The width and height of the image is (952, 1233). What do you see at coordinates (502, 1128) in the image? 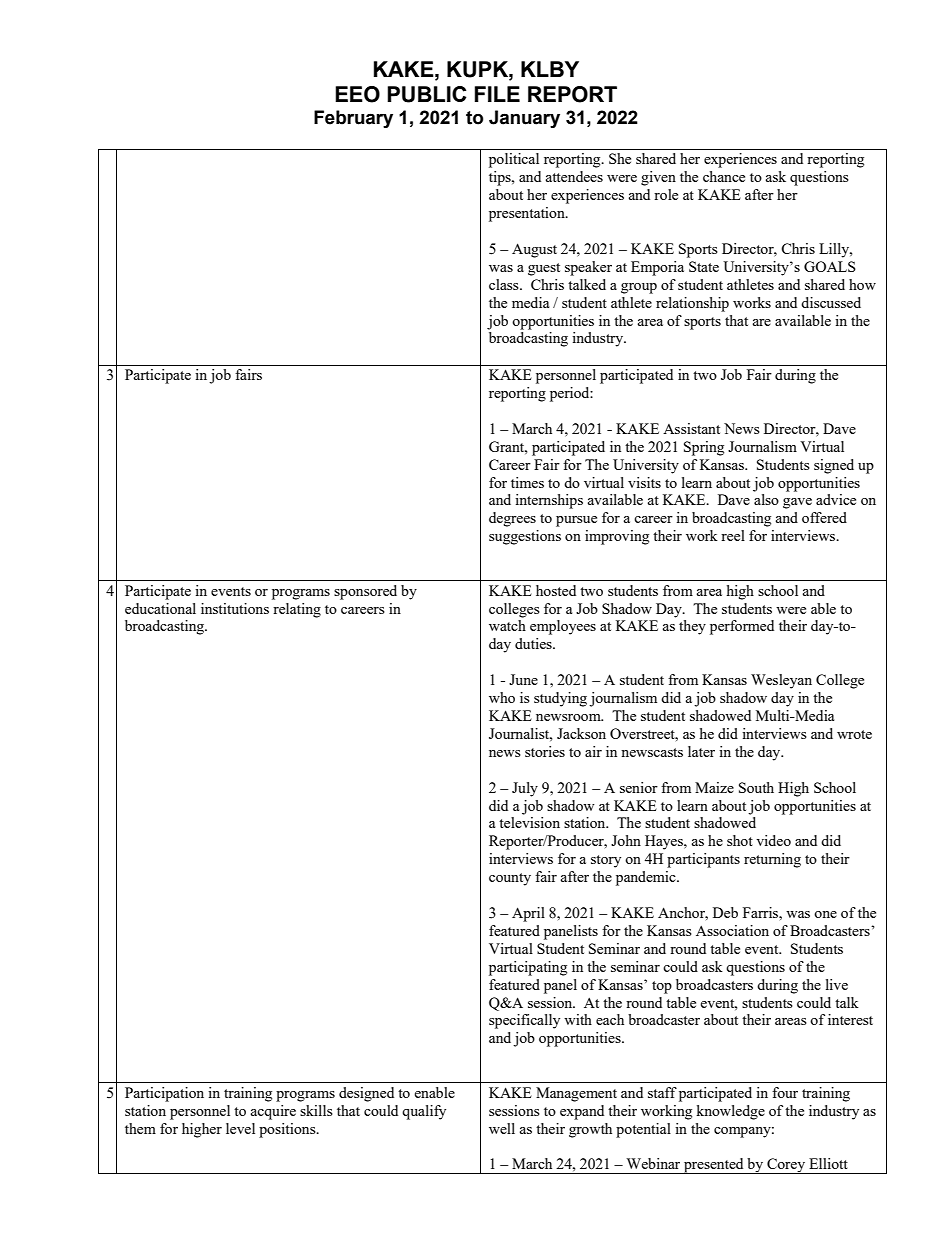
I see `well` at bounding box center [502, 1128].
